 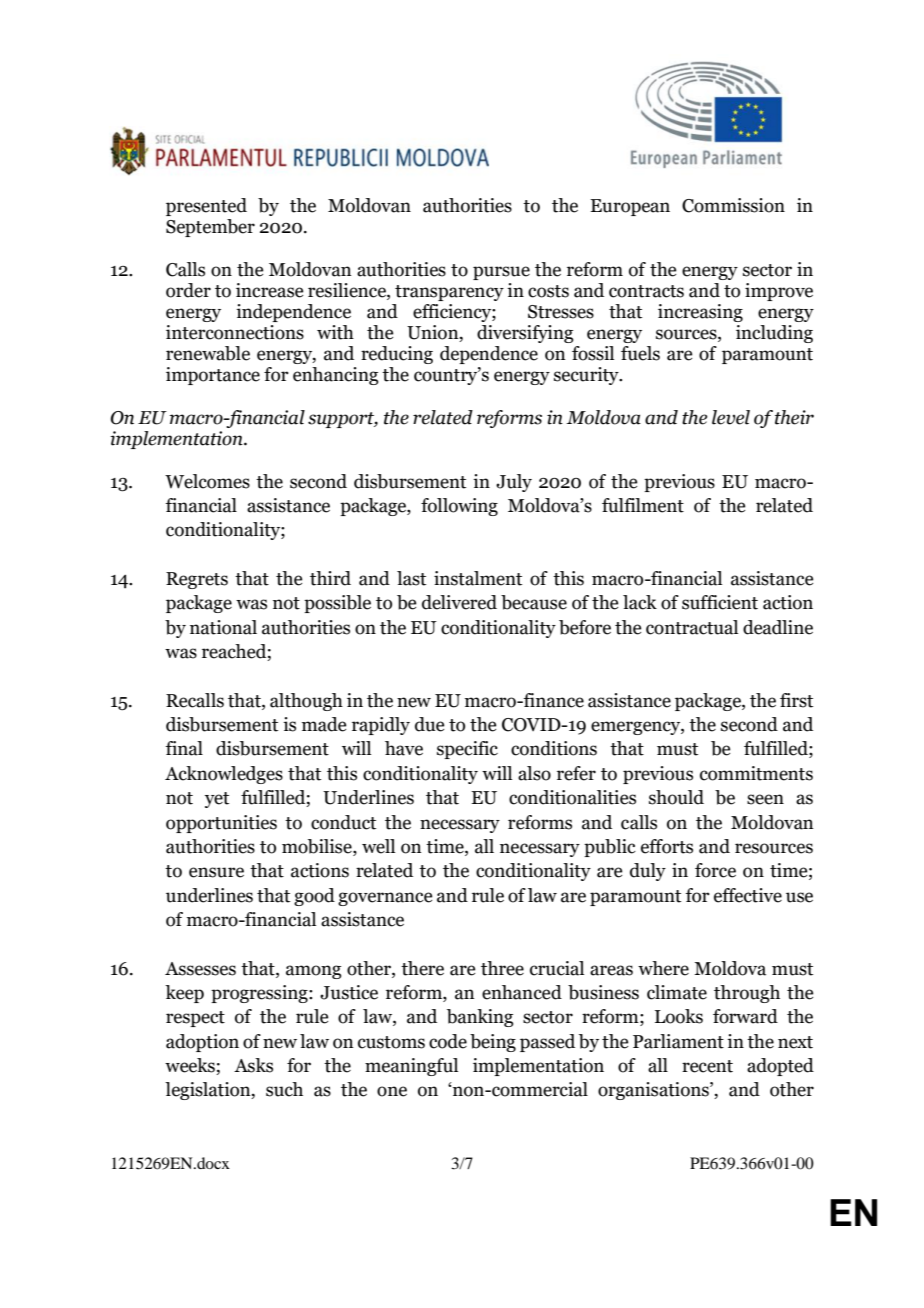 I want to click on commitments, so click(x=756, y=773).
